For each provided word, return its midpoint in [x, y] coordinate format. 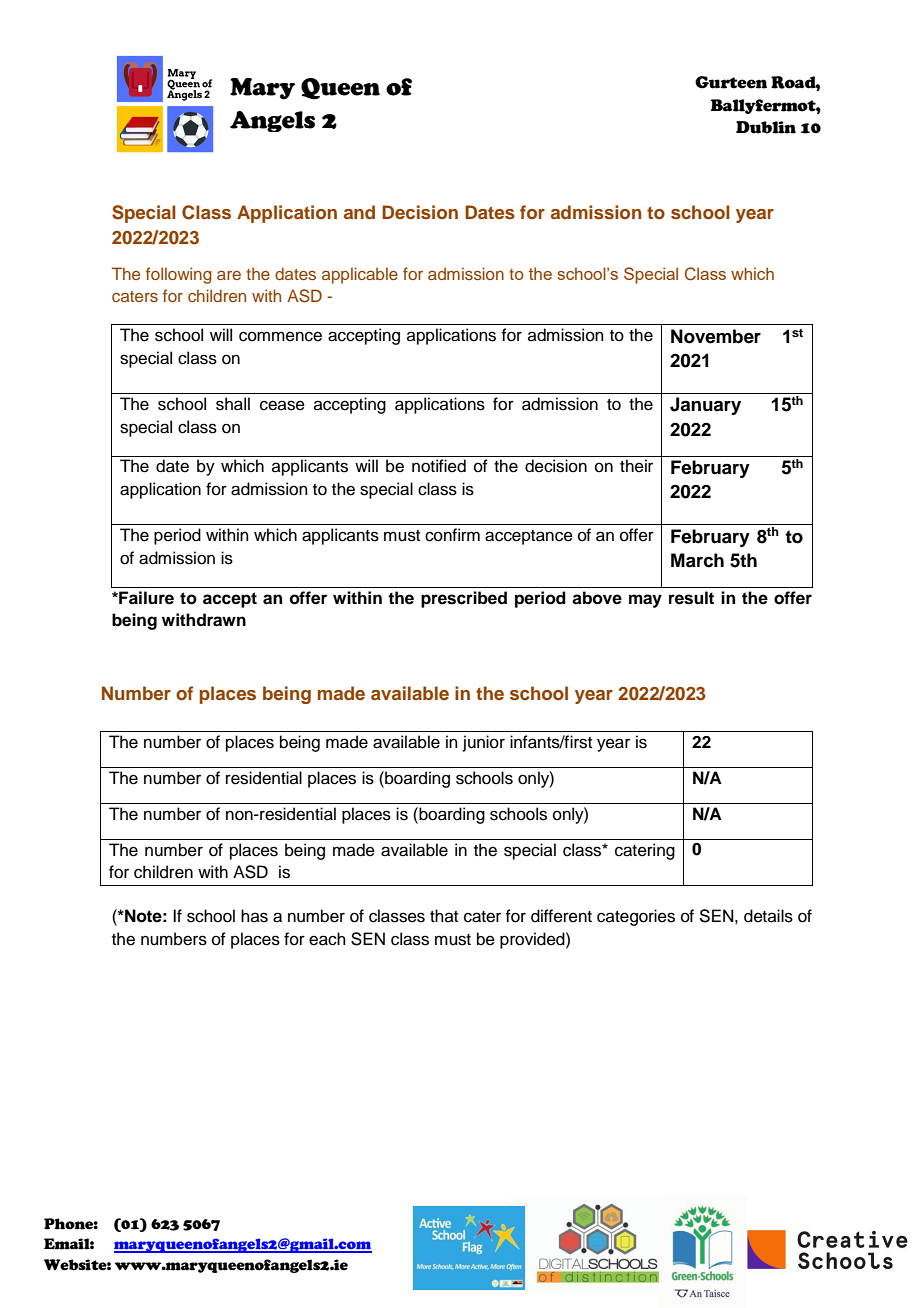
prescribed [464, 599]
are [229, 275]
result [691, 598]
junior [484, 743]
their [636, 466]
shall [233, 404]
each [327, 939]
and [359, 212]
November [716, 336]
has [254, 916]
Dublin [766, 127]
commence [280, 336]
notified [439, 466]
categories [636, 917]
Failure [145, 598]
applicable [360, 275]
